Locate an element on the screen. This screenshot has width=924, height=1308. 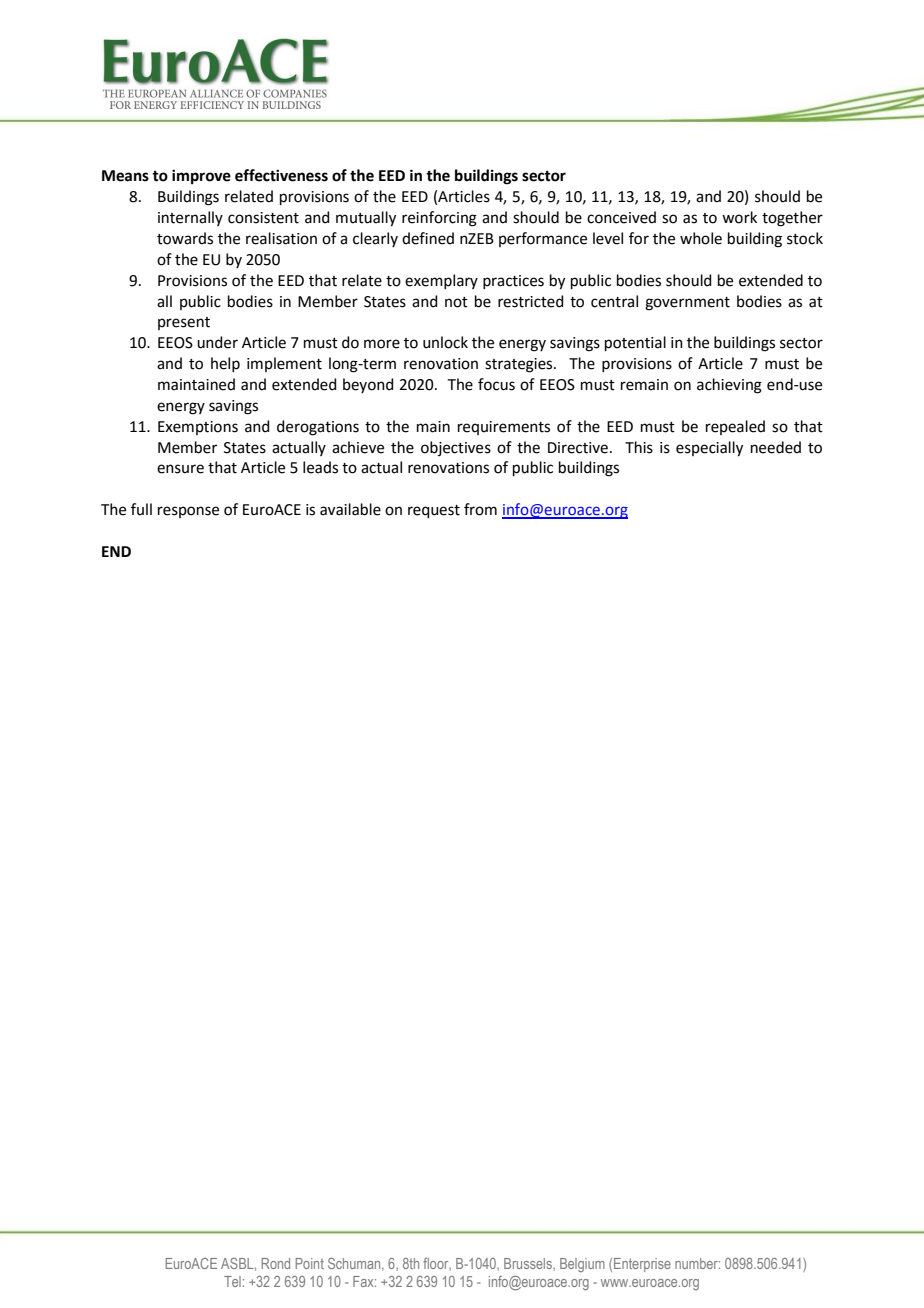
Tel is located at coordinates (232, 1281).
